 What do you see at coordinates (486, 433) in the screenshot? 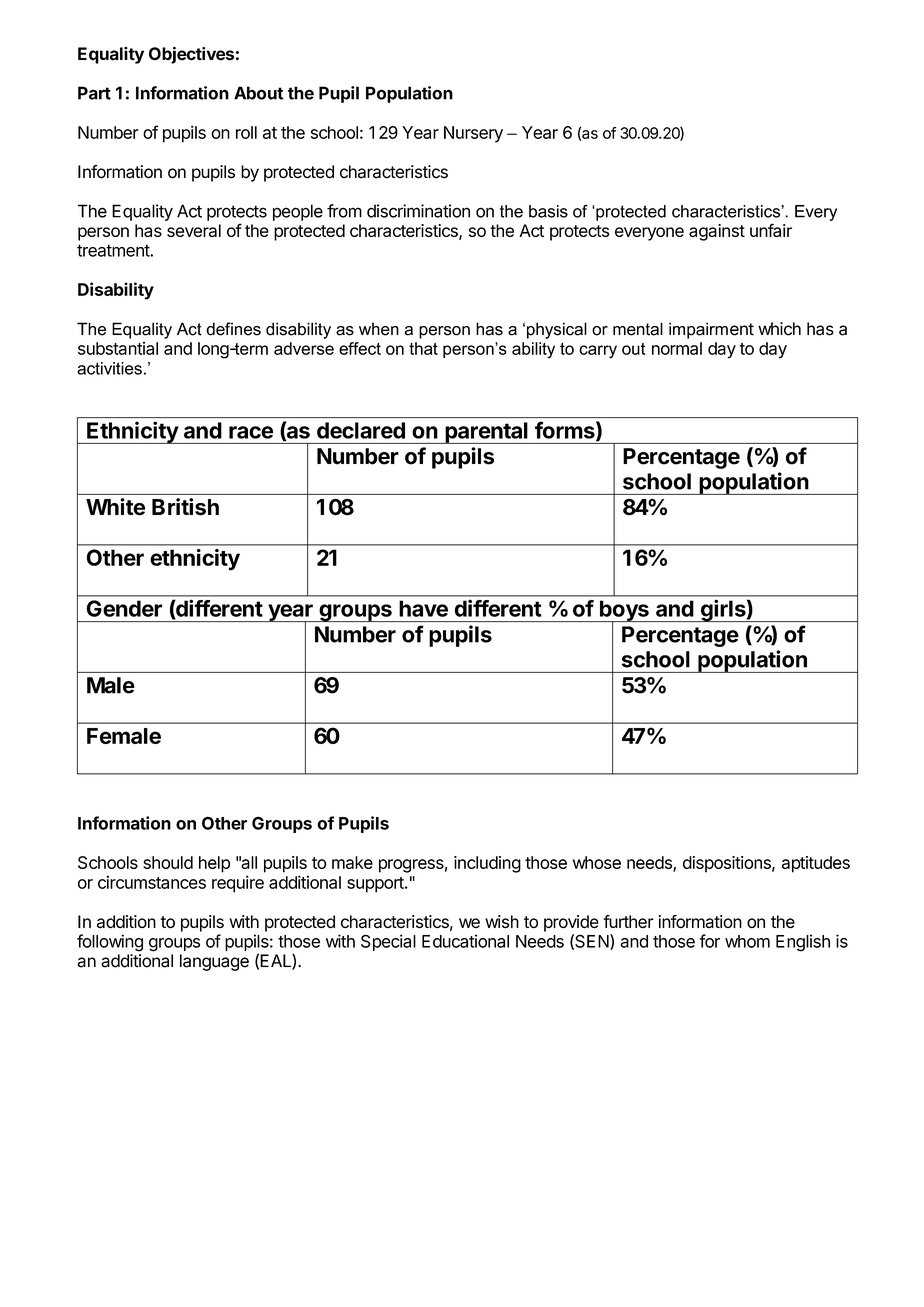
I see `parental` at bounding box center [486, 433].
